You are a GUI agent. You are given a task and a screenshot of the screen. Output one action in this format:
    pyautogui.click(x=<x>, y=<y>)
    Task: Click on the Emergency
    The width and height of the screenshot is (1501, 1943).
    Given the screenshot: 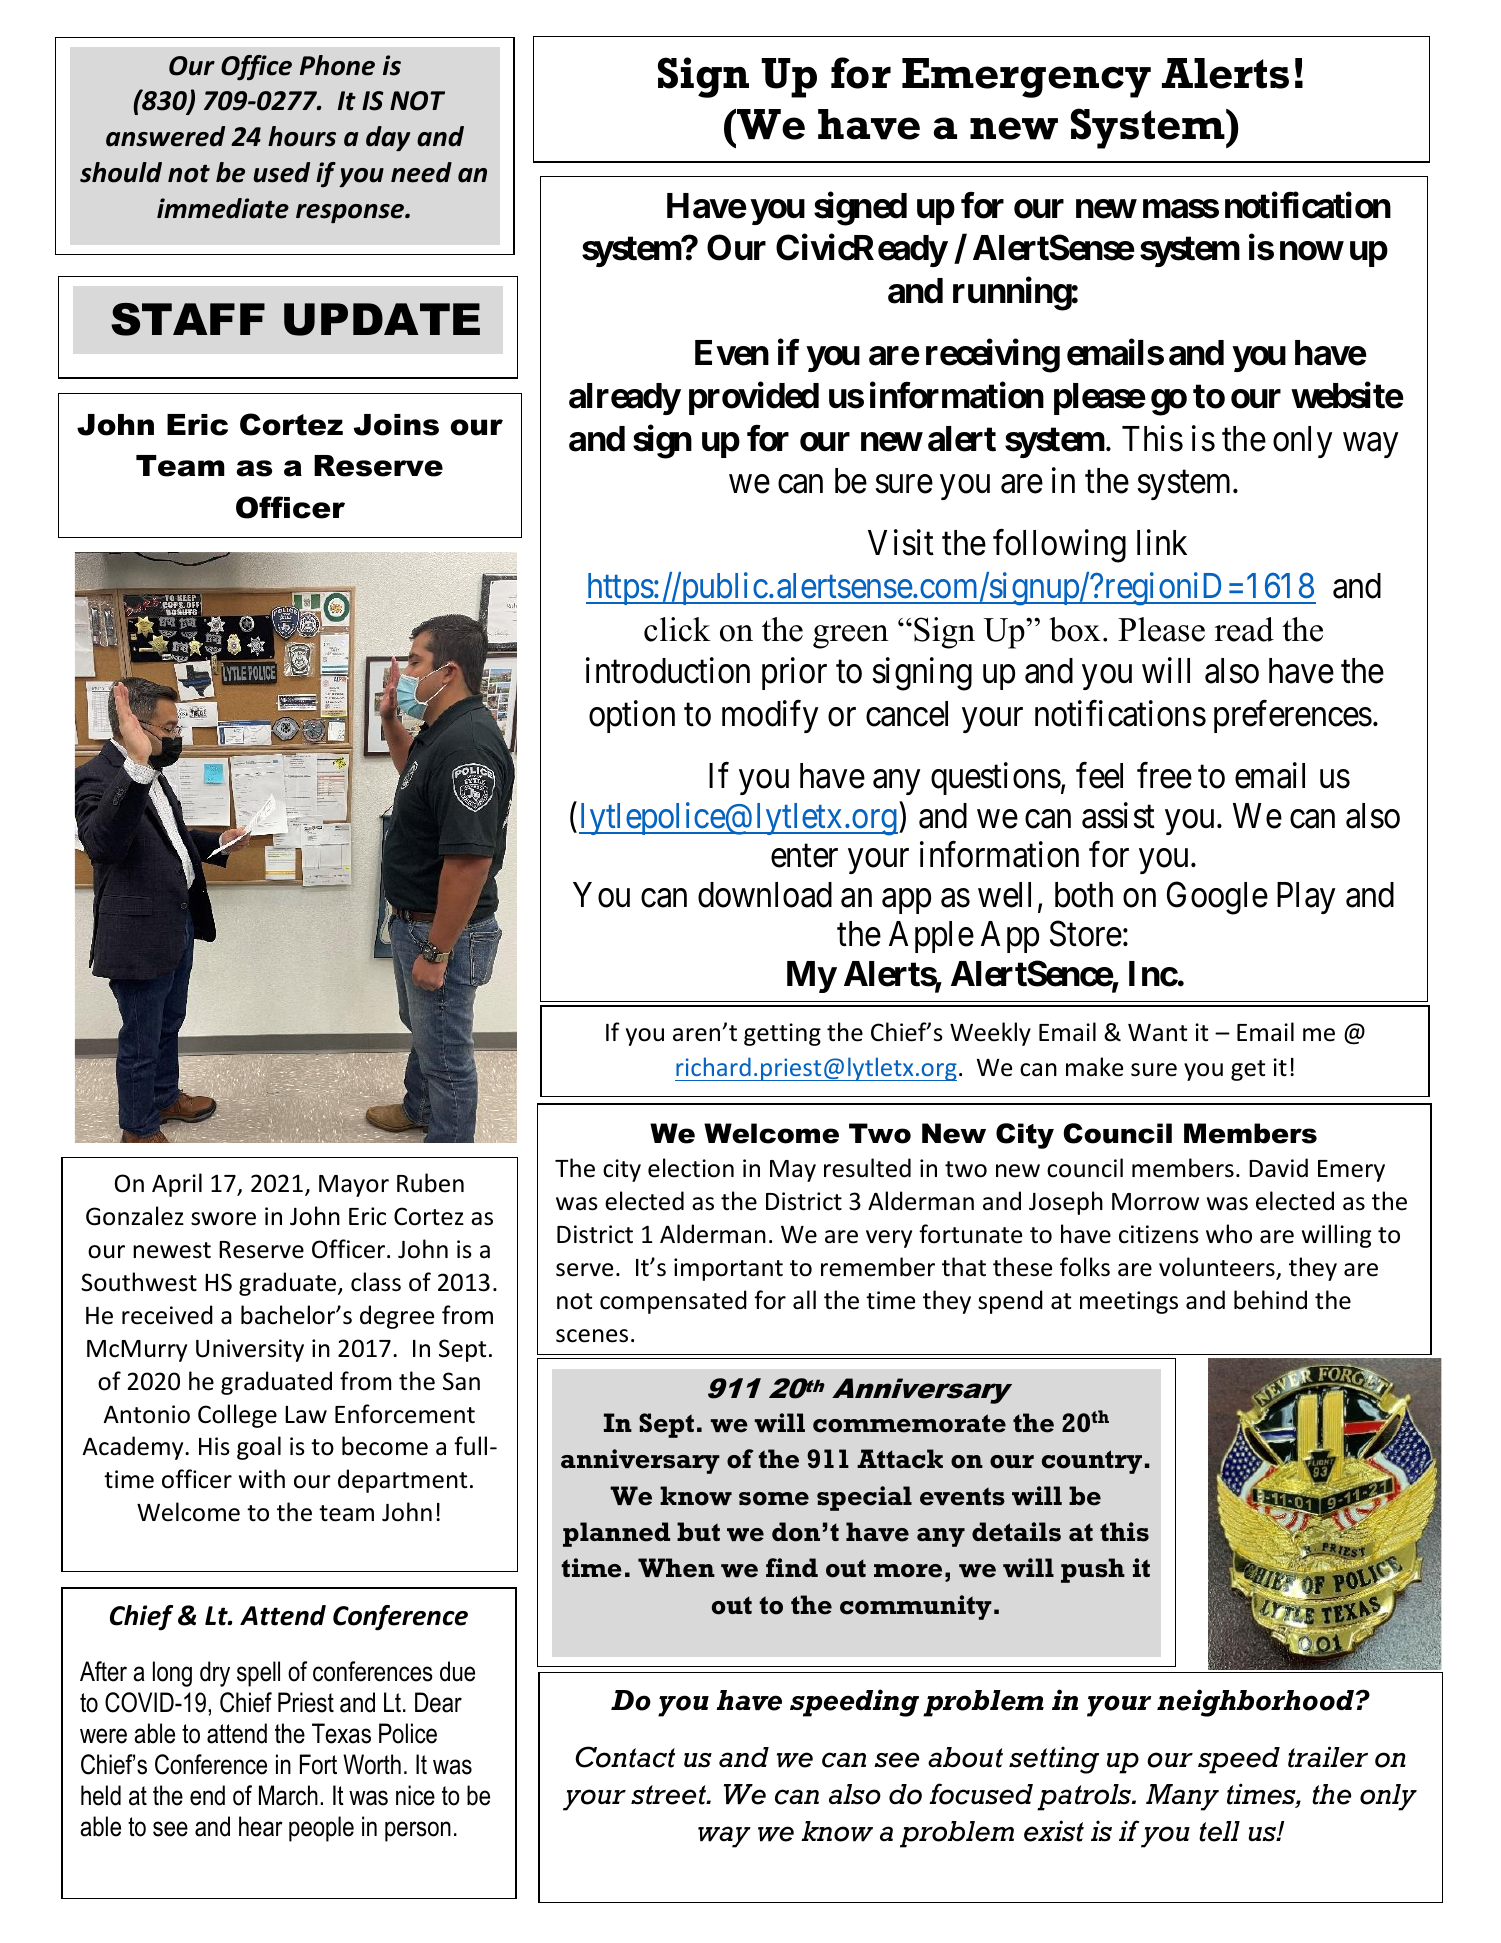 What is the action you would take?
    pyautogui.click(x=1026, y=78)
